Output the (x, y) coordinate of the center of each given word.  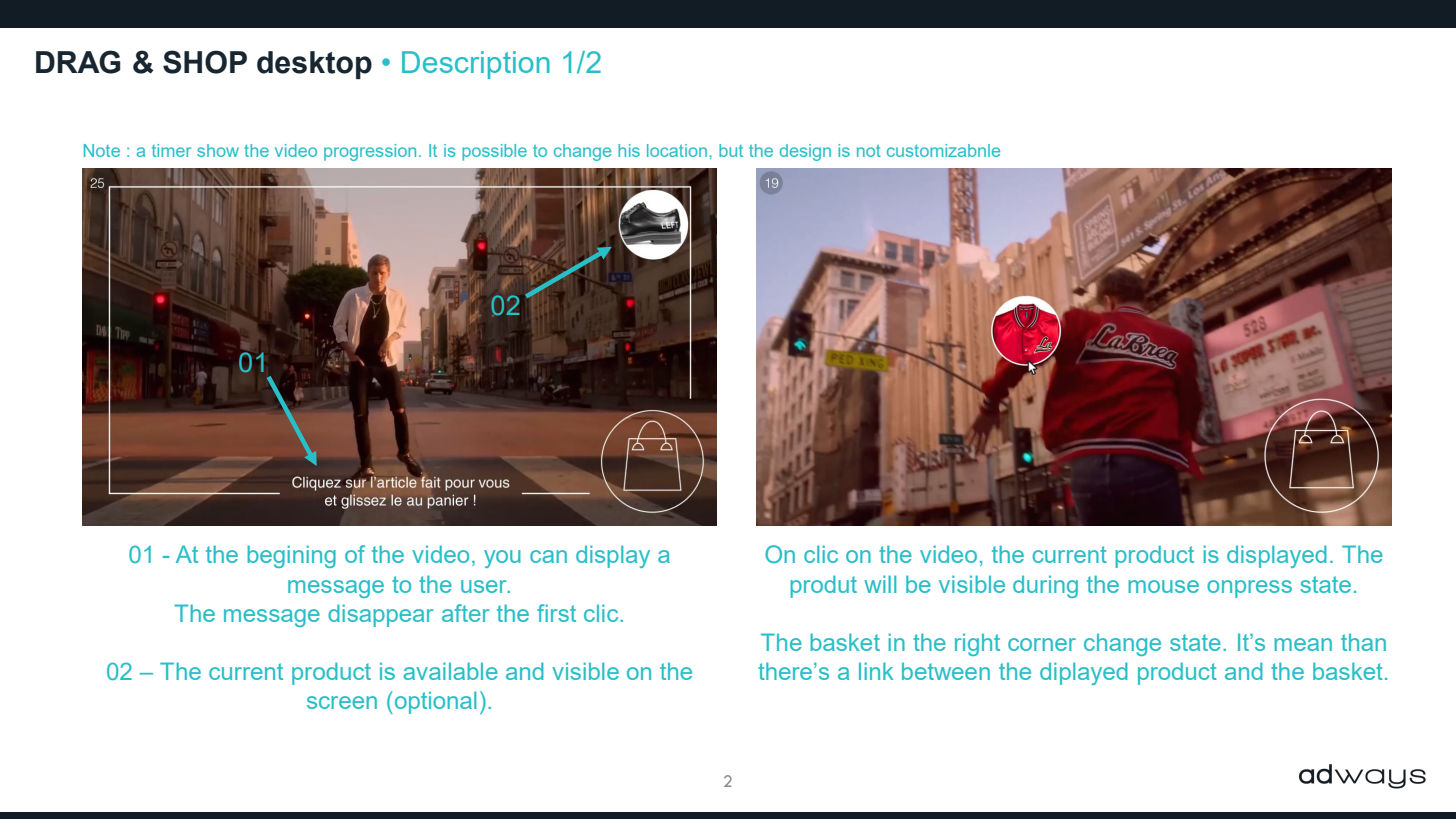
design (805, 152)
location (677, 150)
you (502, 559)
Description (476, 65)
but (731, 150)
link (876, 671)
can (548, 556)
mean (1303, 644)
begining (291, 556)
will (880, 584)
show (218, 150)
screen (342, 702)
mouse (1163, 586)
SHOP (205, 62)
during (1045, 586)
